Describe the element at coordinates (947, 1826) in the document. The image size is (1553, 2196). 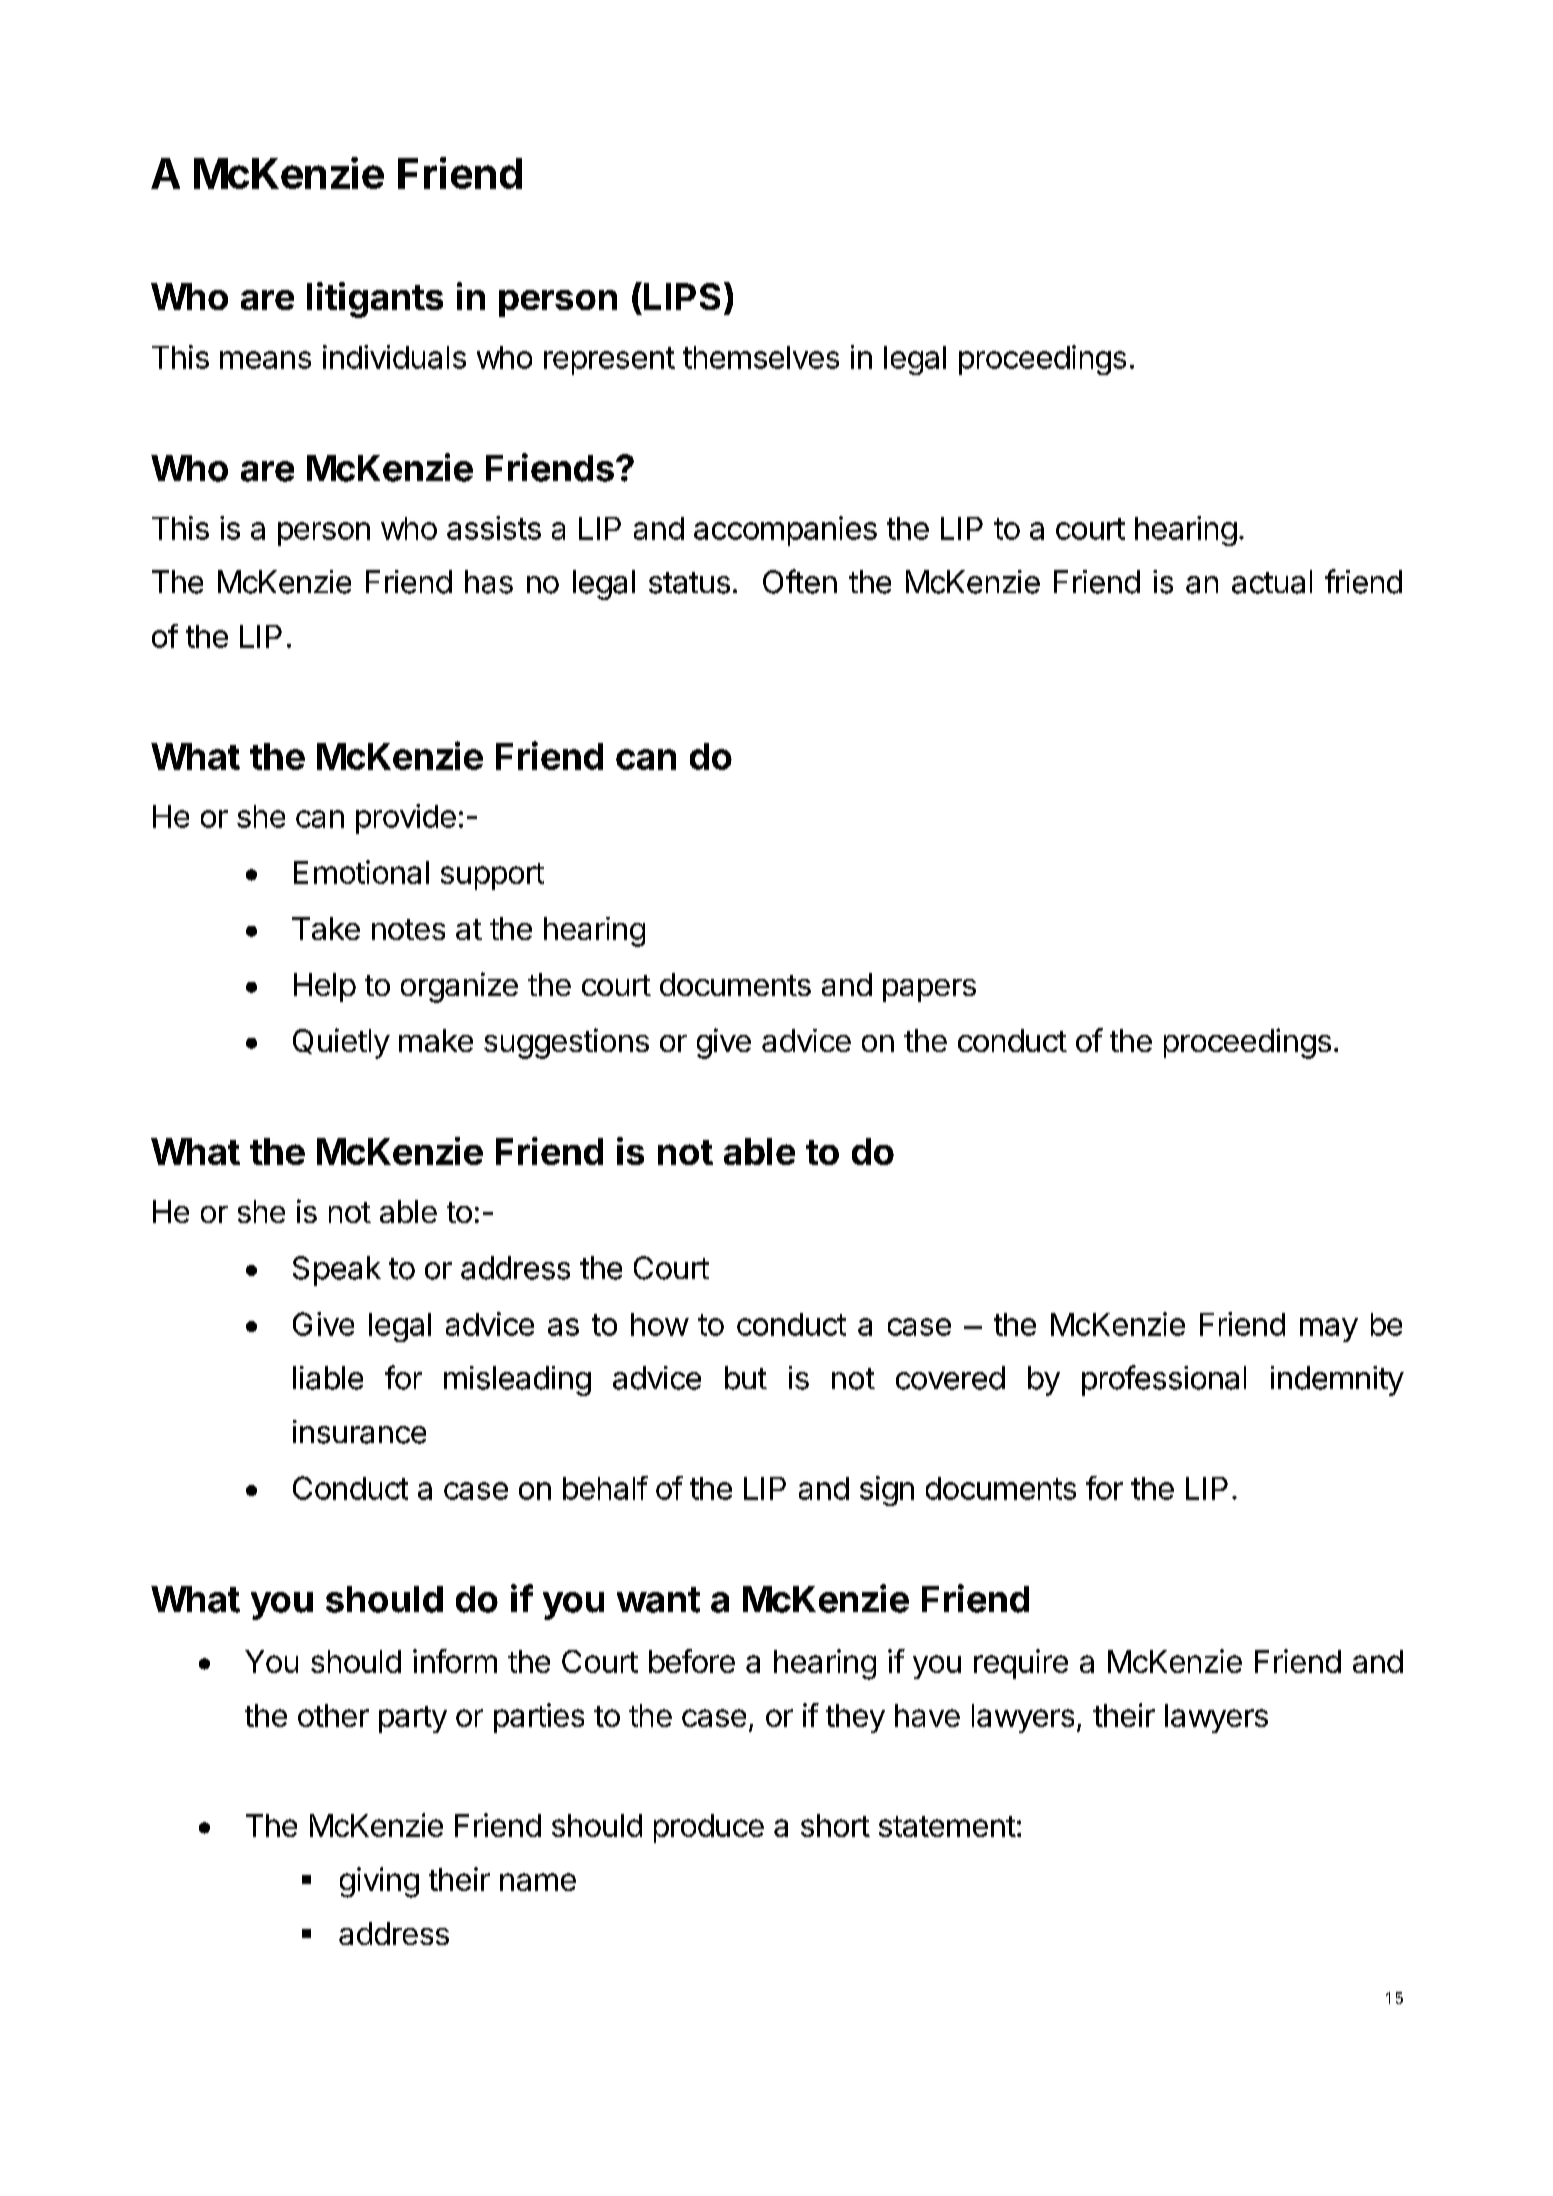
I see `statement` at that location.
